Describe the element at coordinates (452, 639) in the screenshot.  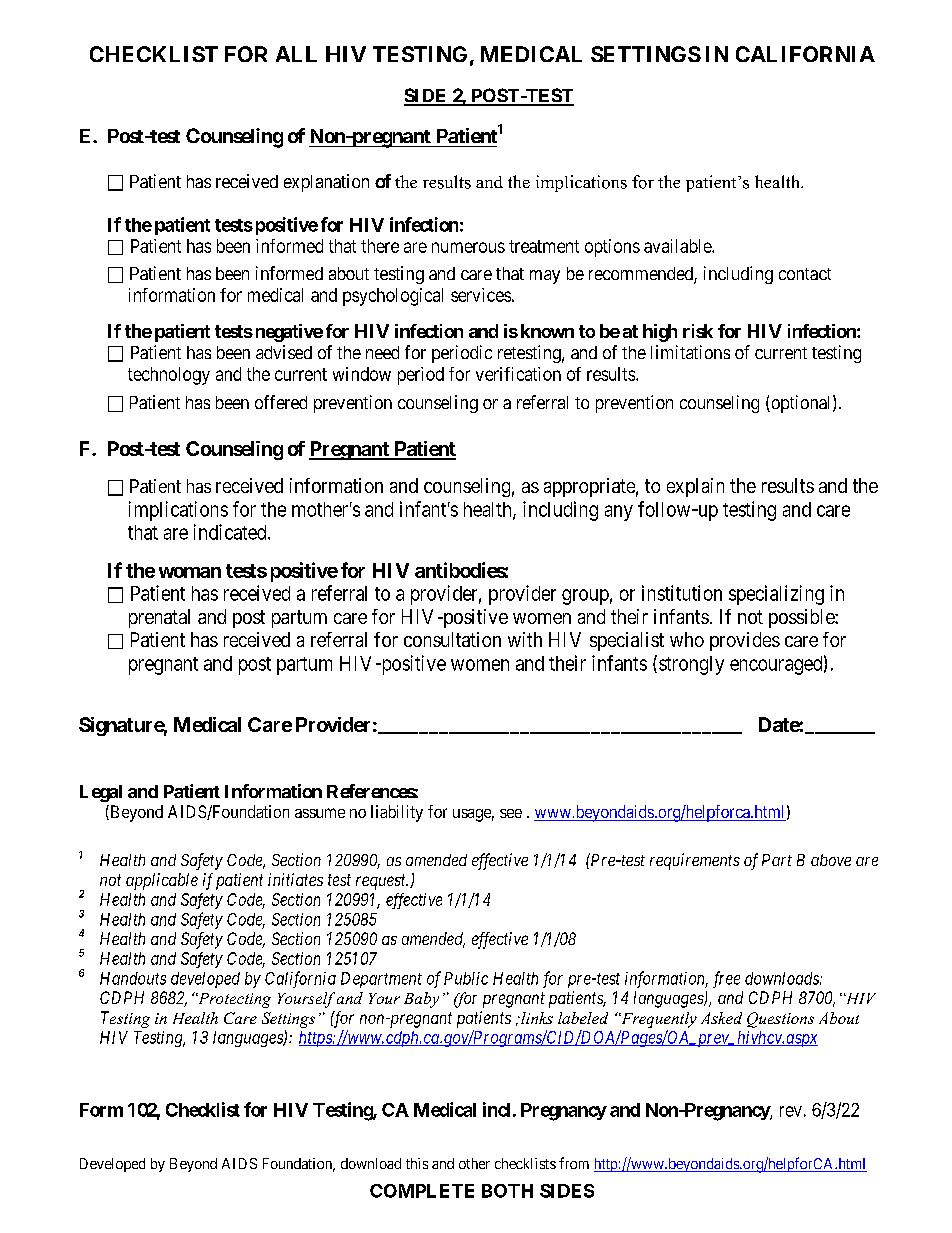
I see `consultation` at that location.
